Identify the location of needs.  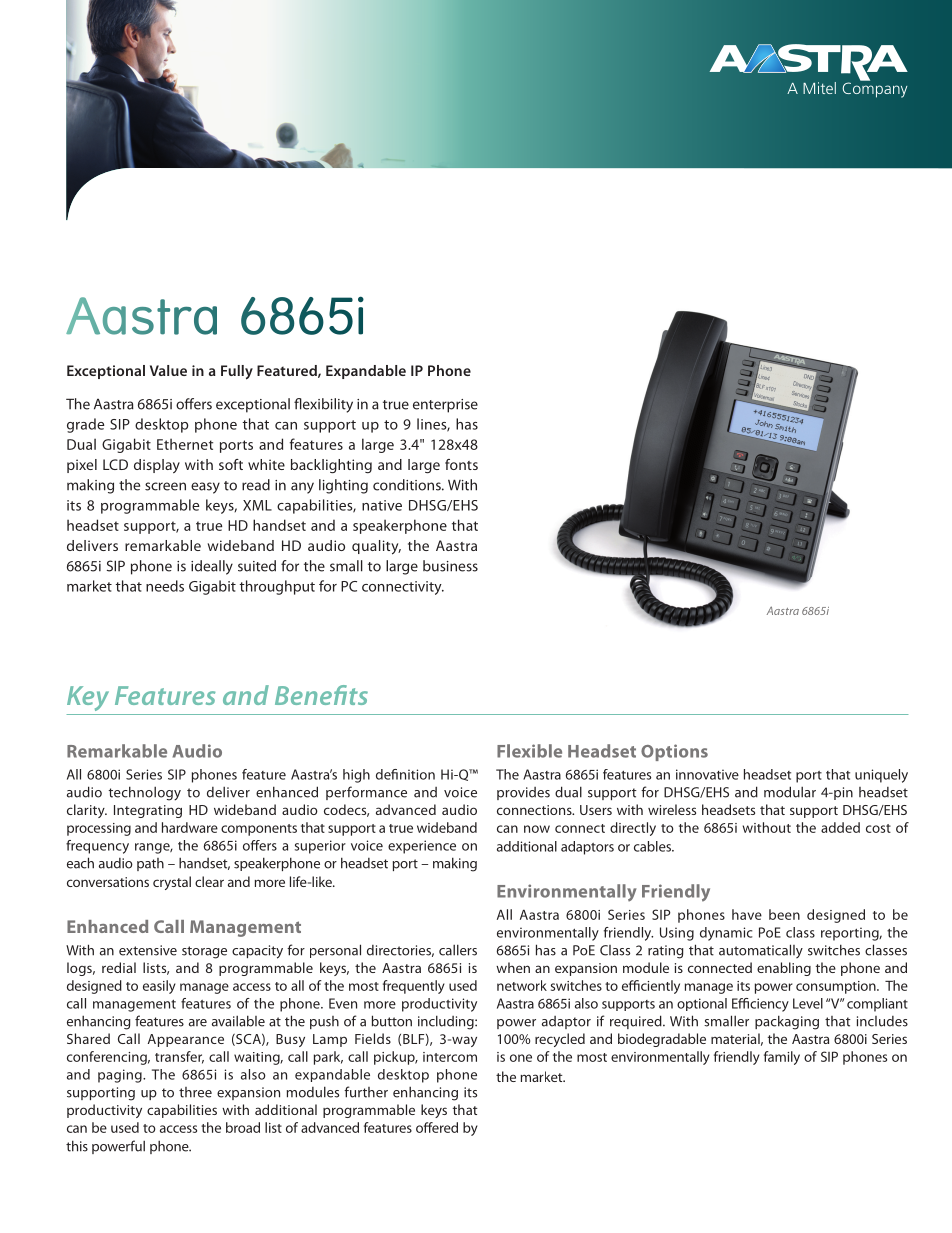
(165, 586).
